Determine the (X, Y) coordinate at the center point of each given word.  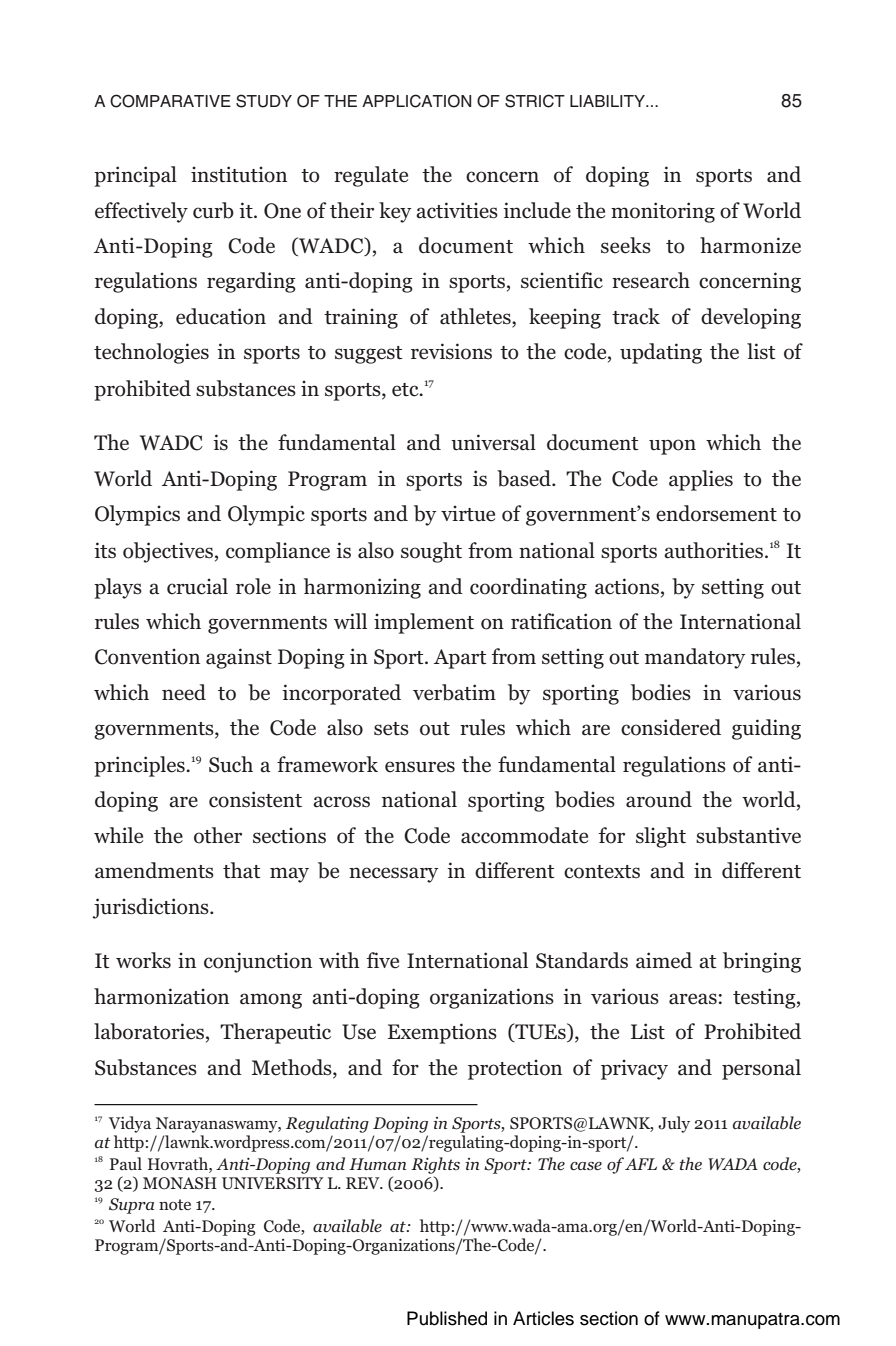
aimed (664, 960)
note (175, 1205)
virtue (468, 513)
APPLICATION (416, 101)
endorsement (716, 513)
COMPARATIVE (170, 101)
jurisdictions (151, 908)
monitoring (663, 212)
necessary (393, 875)
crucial (197, 586)
